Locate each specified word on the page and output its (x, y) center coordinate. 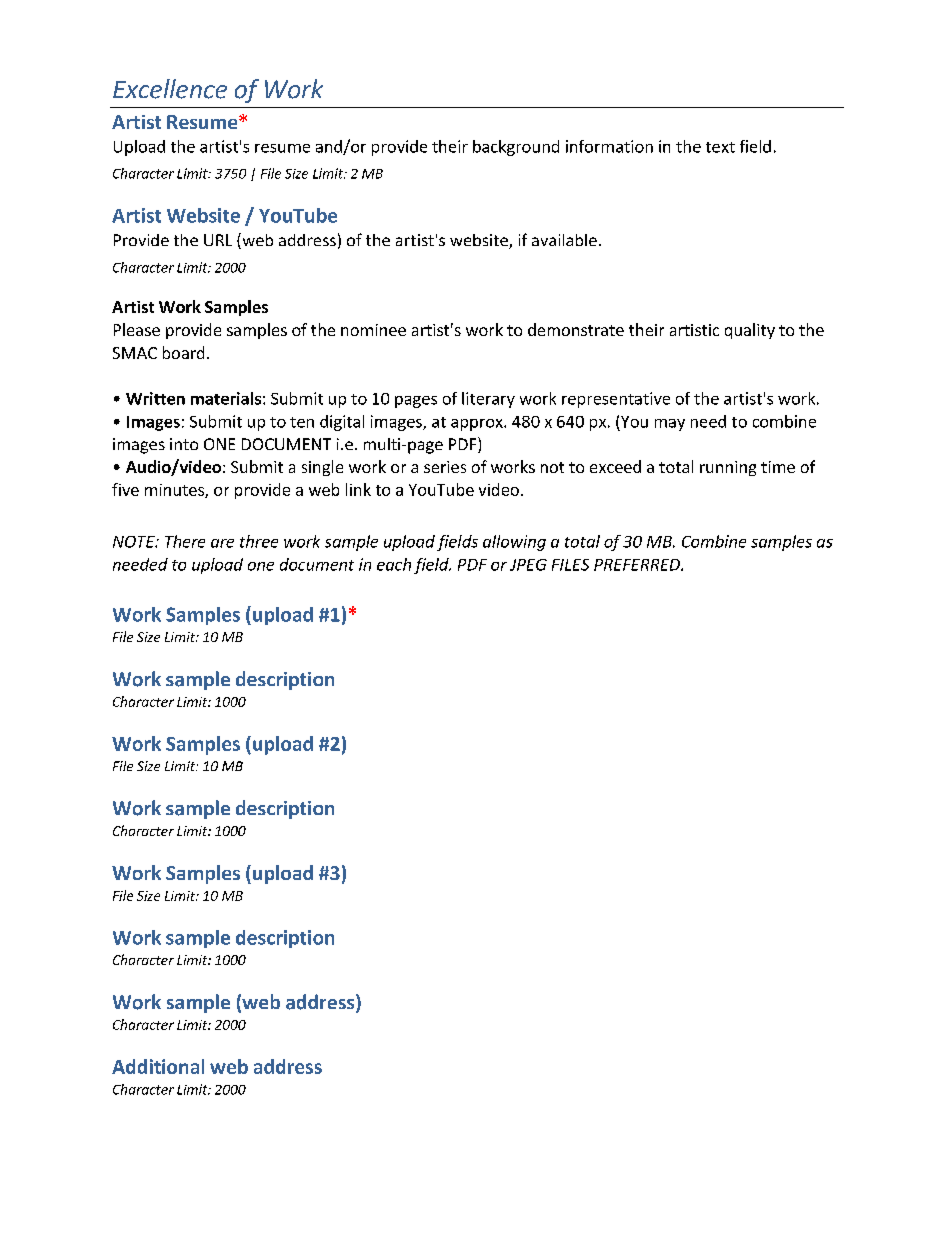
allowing (514, 543)
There (185, 541)
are (222, 543)
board (183, 352)
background (516, 148)
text (720, 147)
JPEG (528, 565)
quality (750, 331)
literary (488, 400)
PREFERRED (638, 565)
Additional (158, 1066)
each (394, 564)
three (259, 541)
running (728, 468)
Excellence (170, 89)
